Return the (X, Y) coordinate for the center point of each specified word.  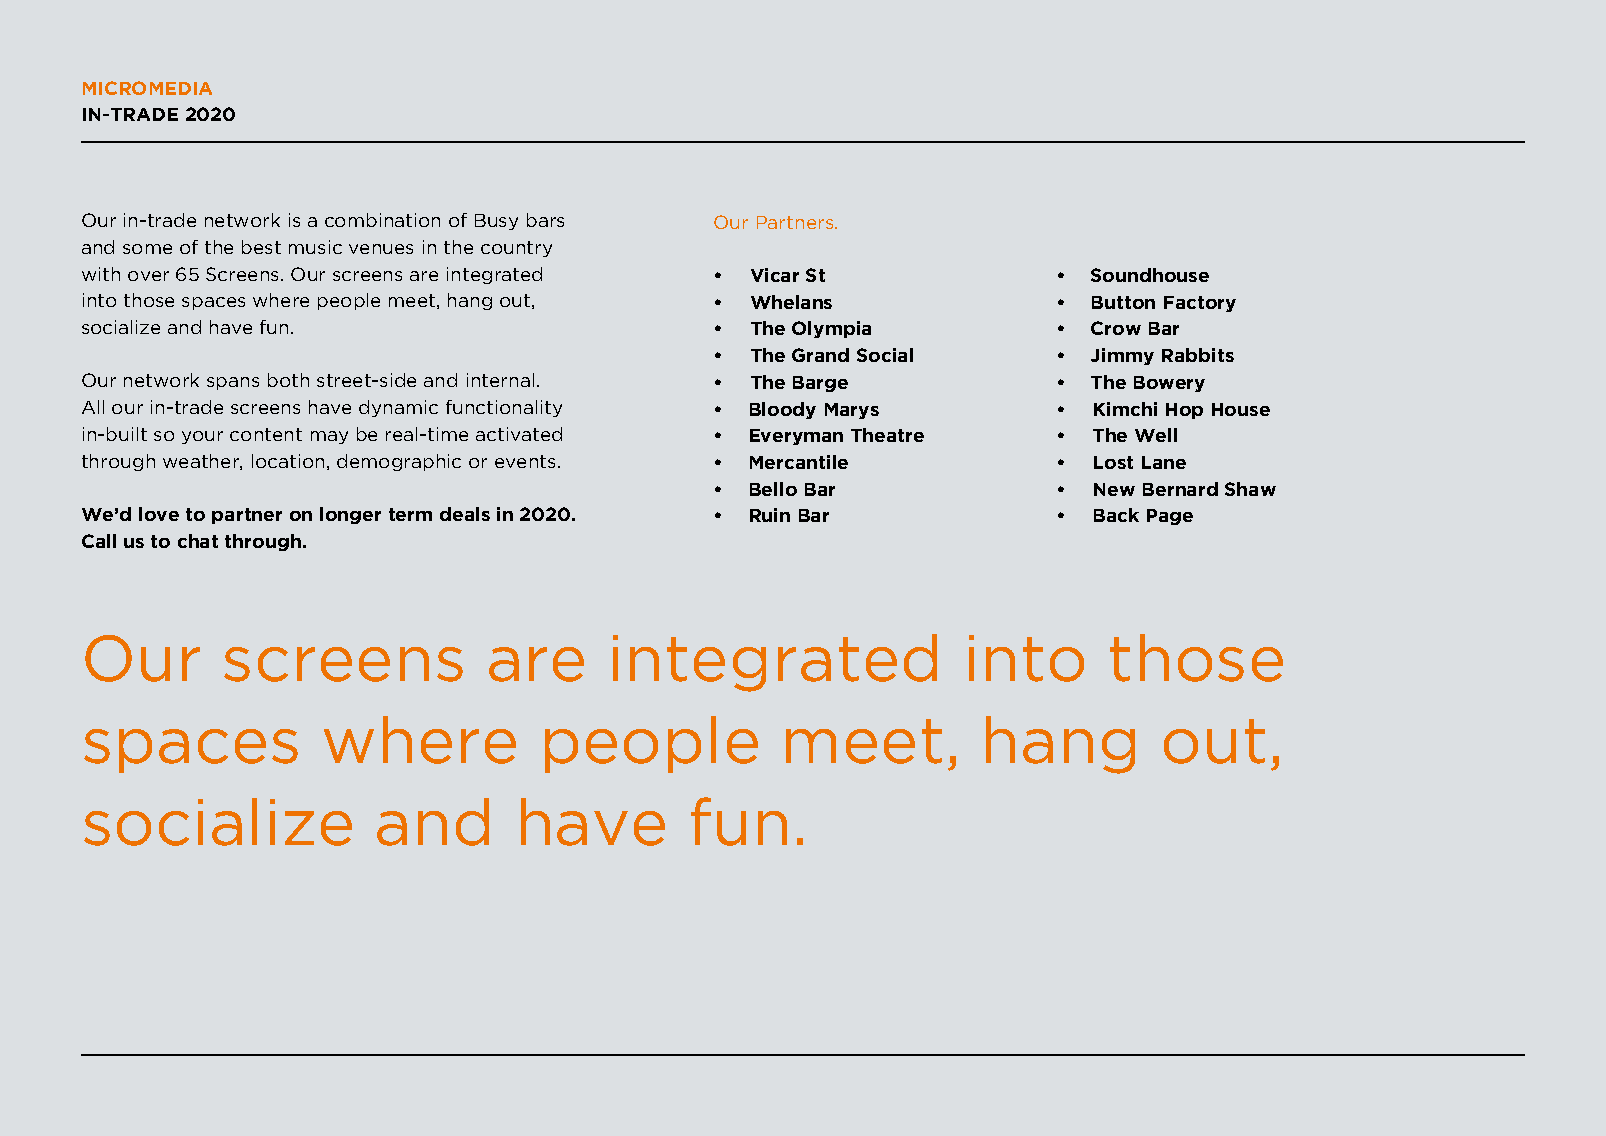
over (148, 276)
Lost (1113, 462)
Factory (1200, 304)
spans (233, 383)
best (261, 247)
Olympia (831, 329)
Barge (820, 384)
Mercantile (799, 462)
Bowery (1169, 384)
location (288, 461)
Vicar (775, 275)
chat (198, 541)
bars (545, 220)
